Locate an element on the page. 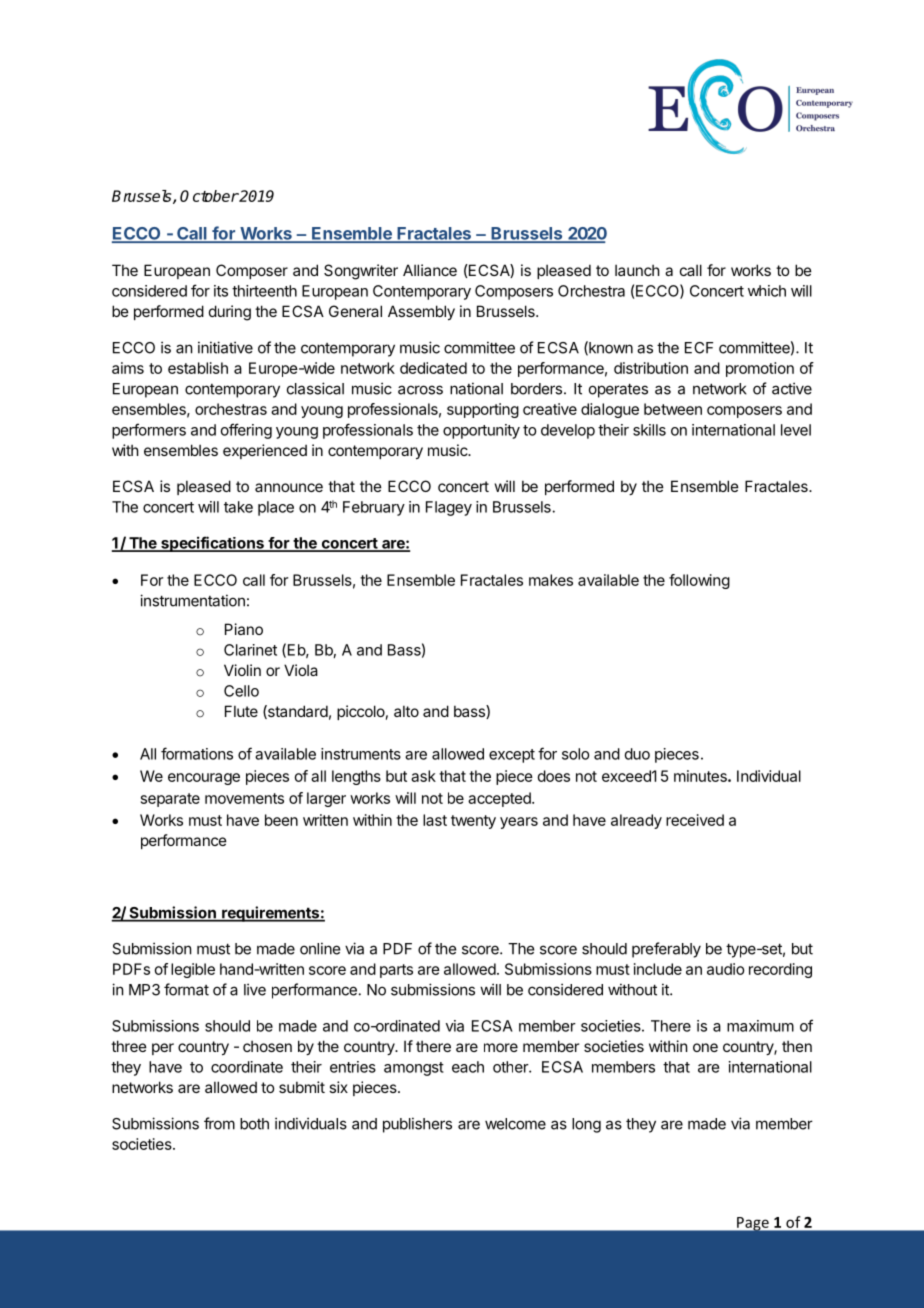  which is located at coordinates (767, 291).
